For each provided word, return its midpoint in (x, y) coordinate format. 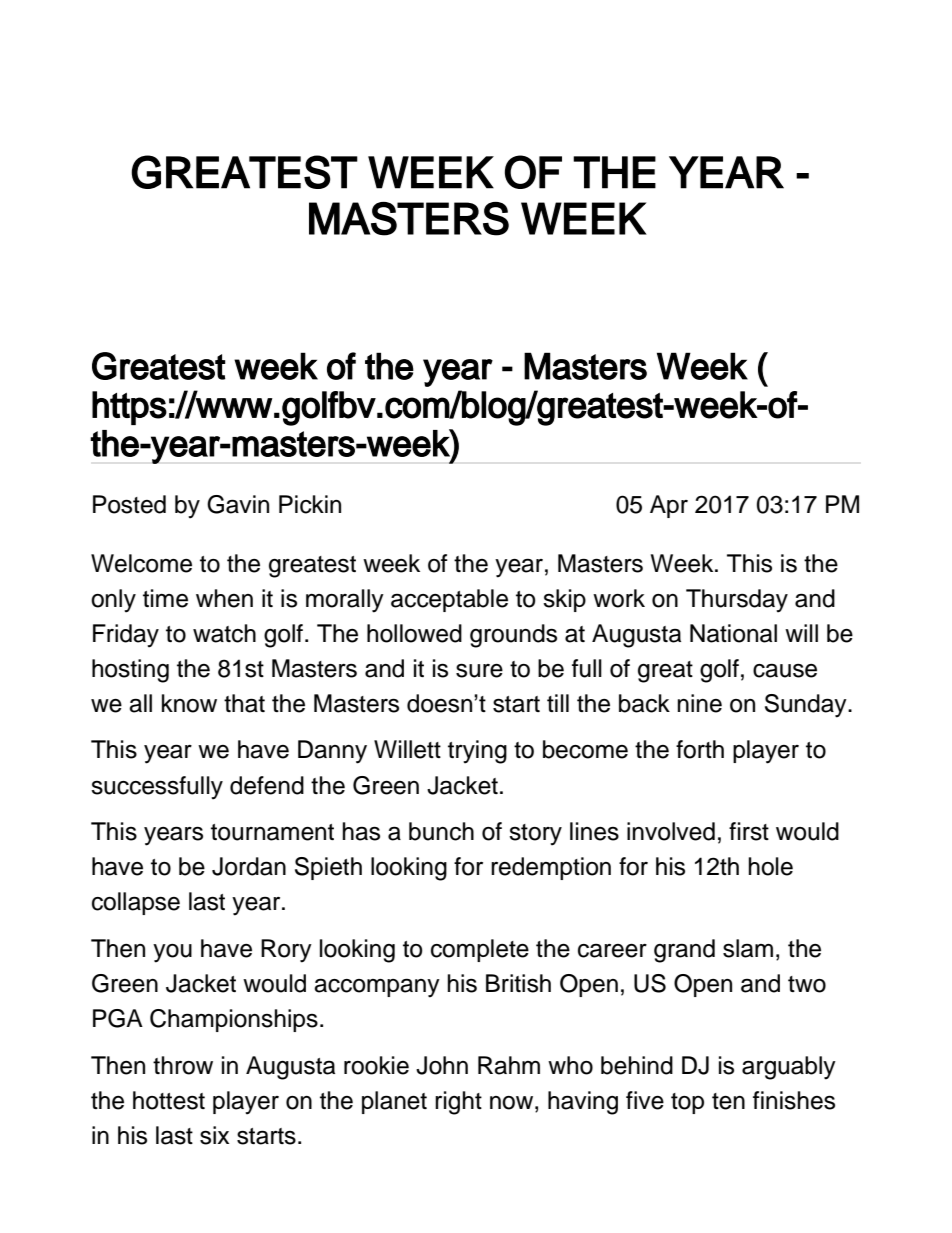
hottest (169, 1100)
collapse (136, 903)
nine (699, 703)
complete (480, 950)
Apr (669, 506)
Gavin (238, 504)
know (189, 703)
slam (748, 948)
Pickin (310, 504)
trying (477, 752)
